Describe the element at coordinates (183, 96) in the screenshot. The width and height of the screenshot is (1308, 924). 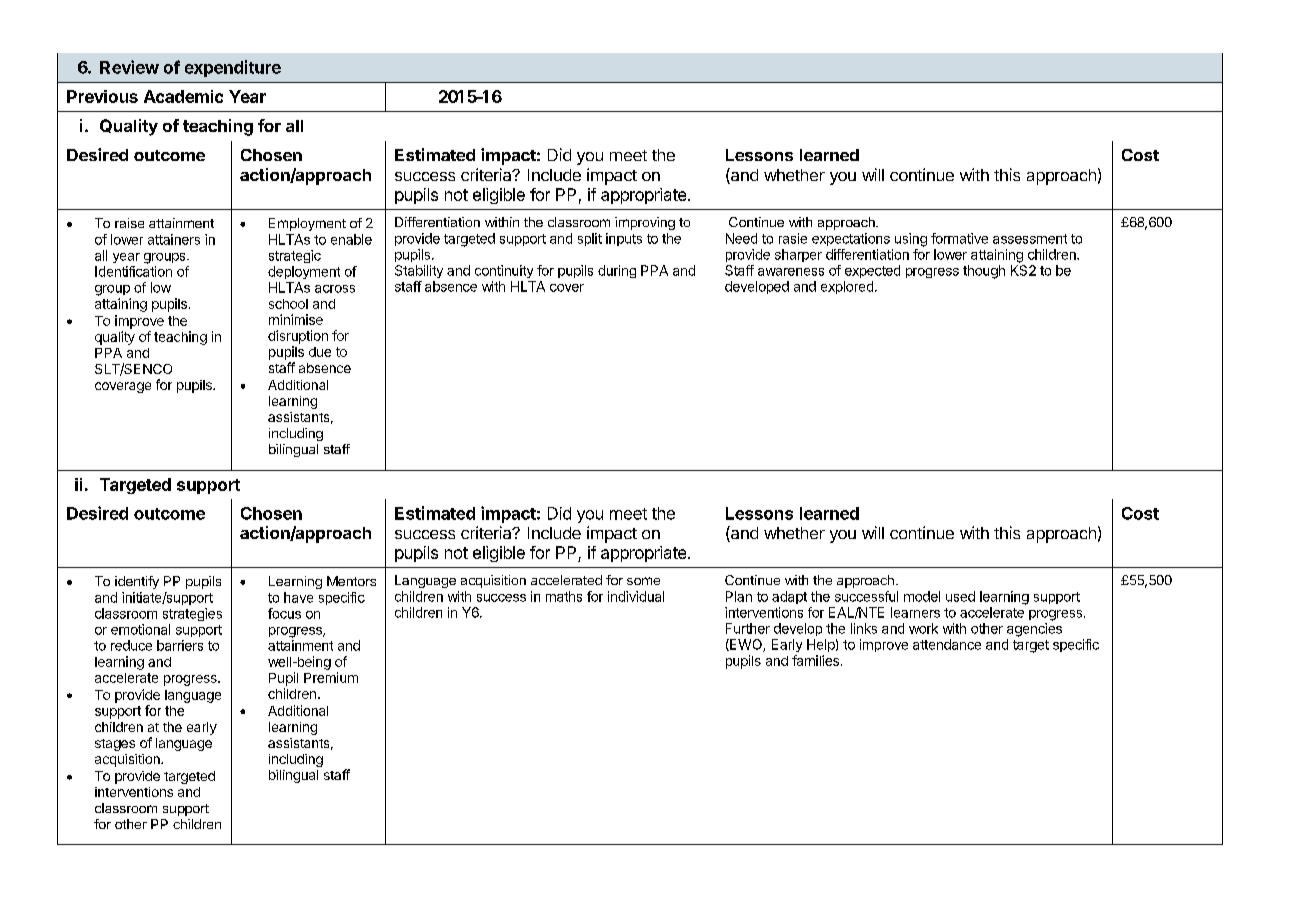
I see `Academic` at that location.
